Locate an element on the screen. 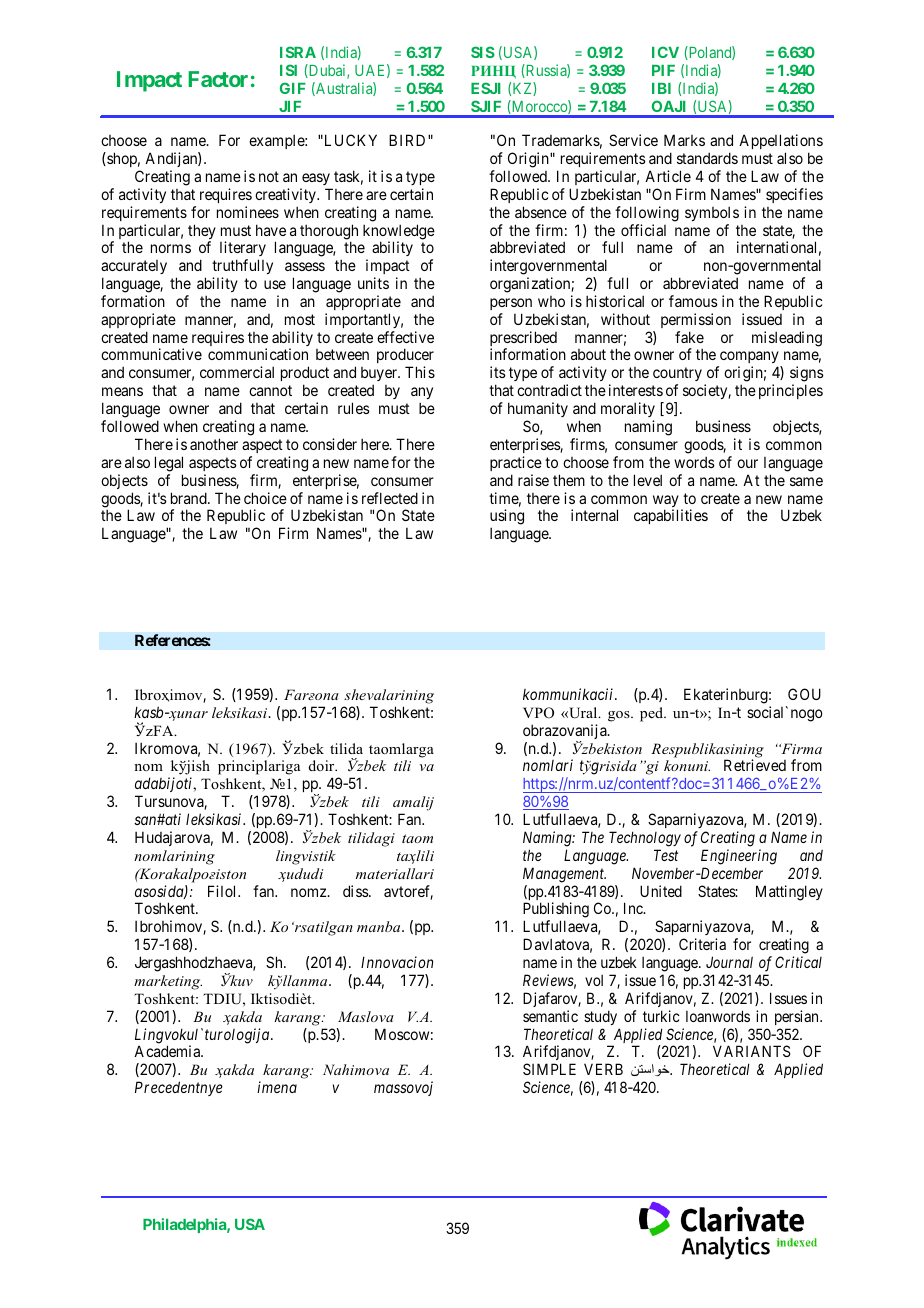 This screenshot has height=1308, width=924. Appellations is located at coordinates (781, 143).
